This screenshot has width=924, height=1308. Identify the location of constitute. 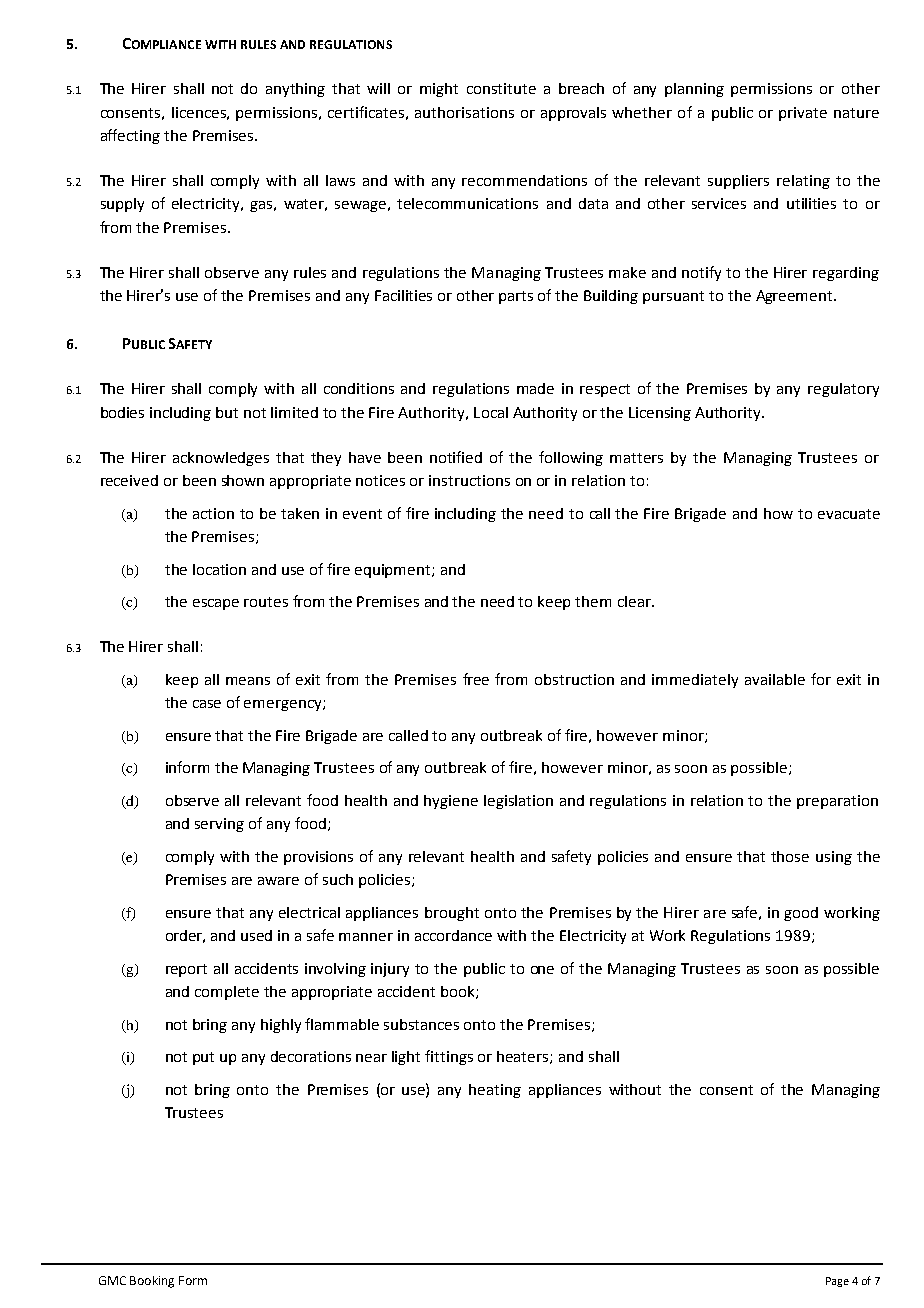
(501, 88).
